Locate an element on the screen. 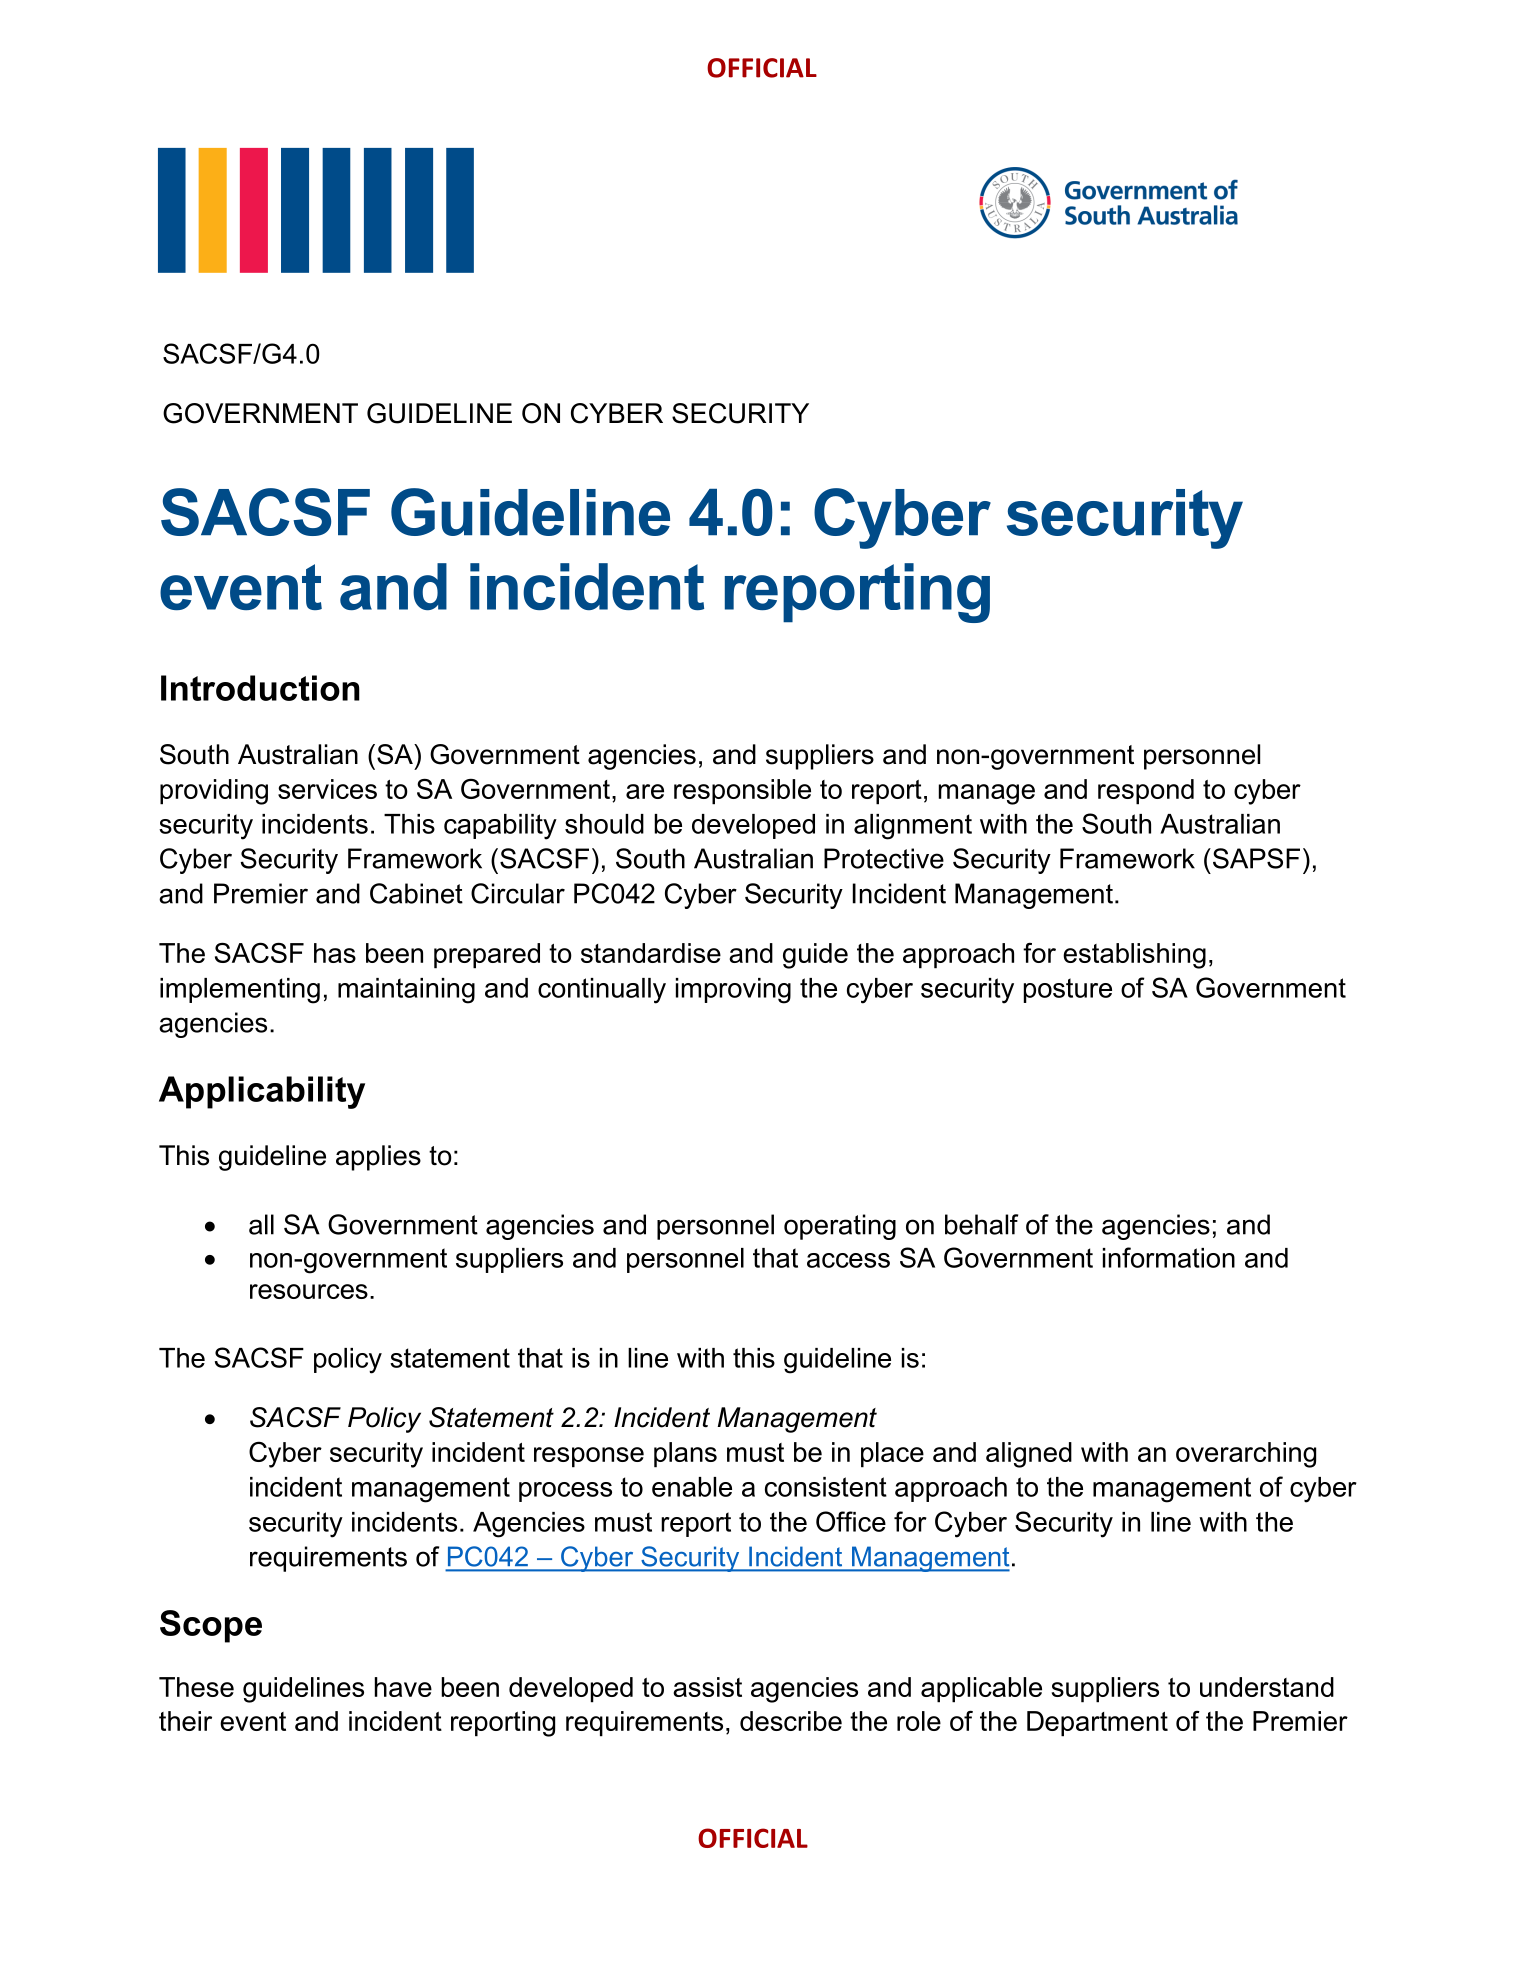  respond is located at coordinates (1146, 792).
